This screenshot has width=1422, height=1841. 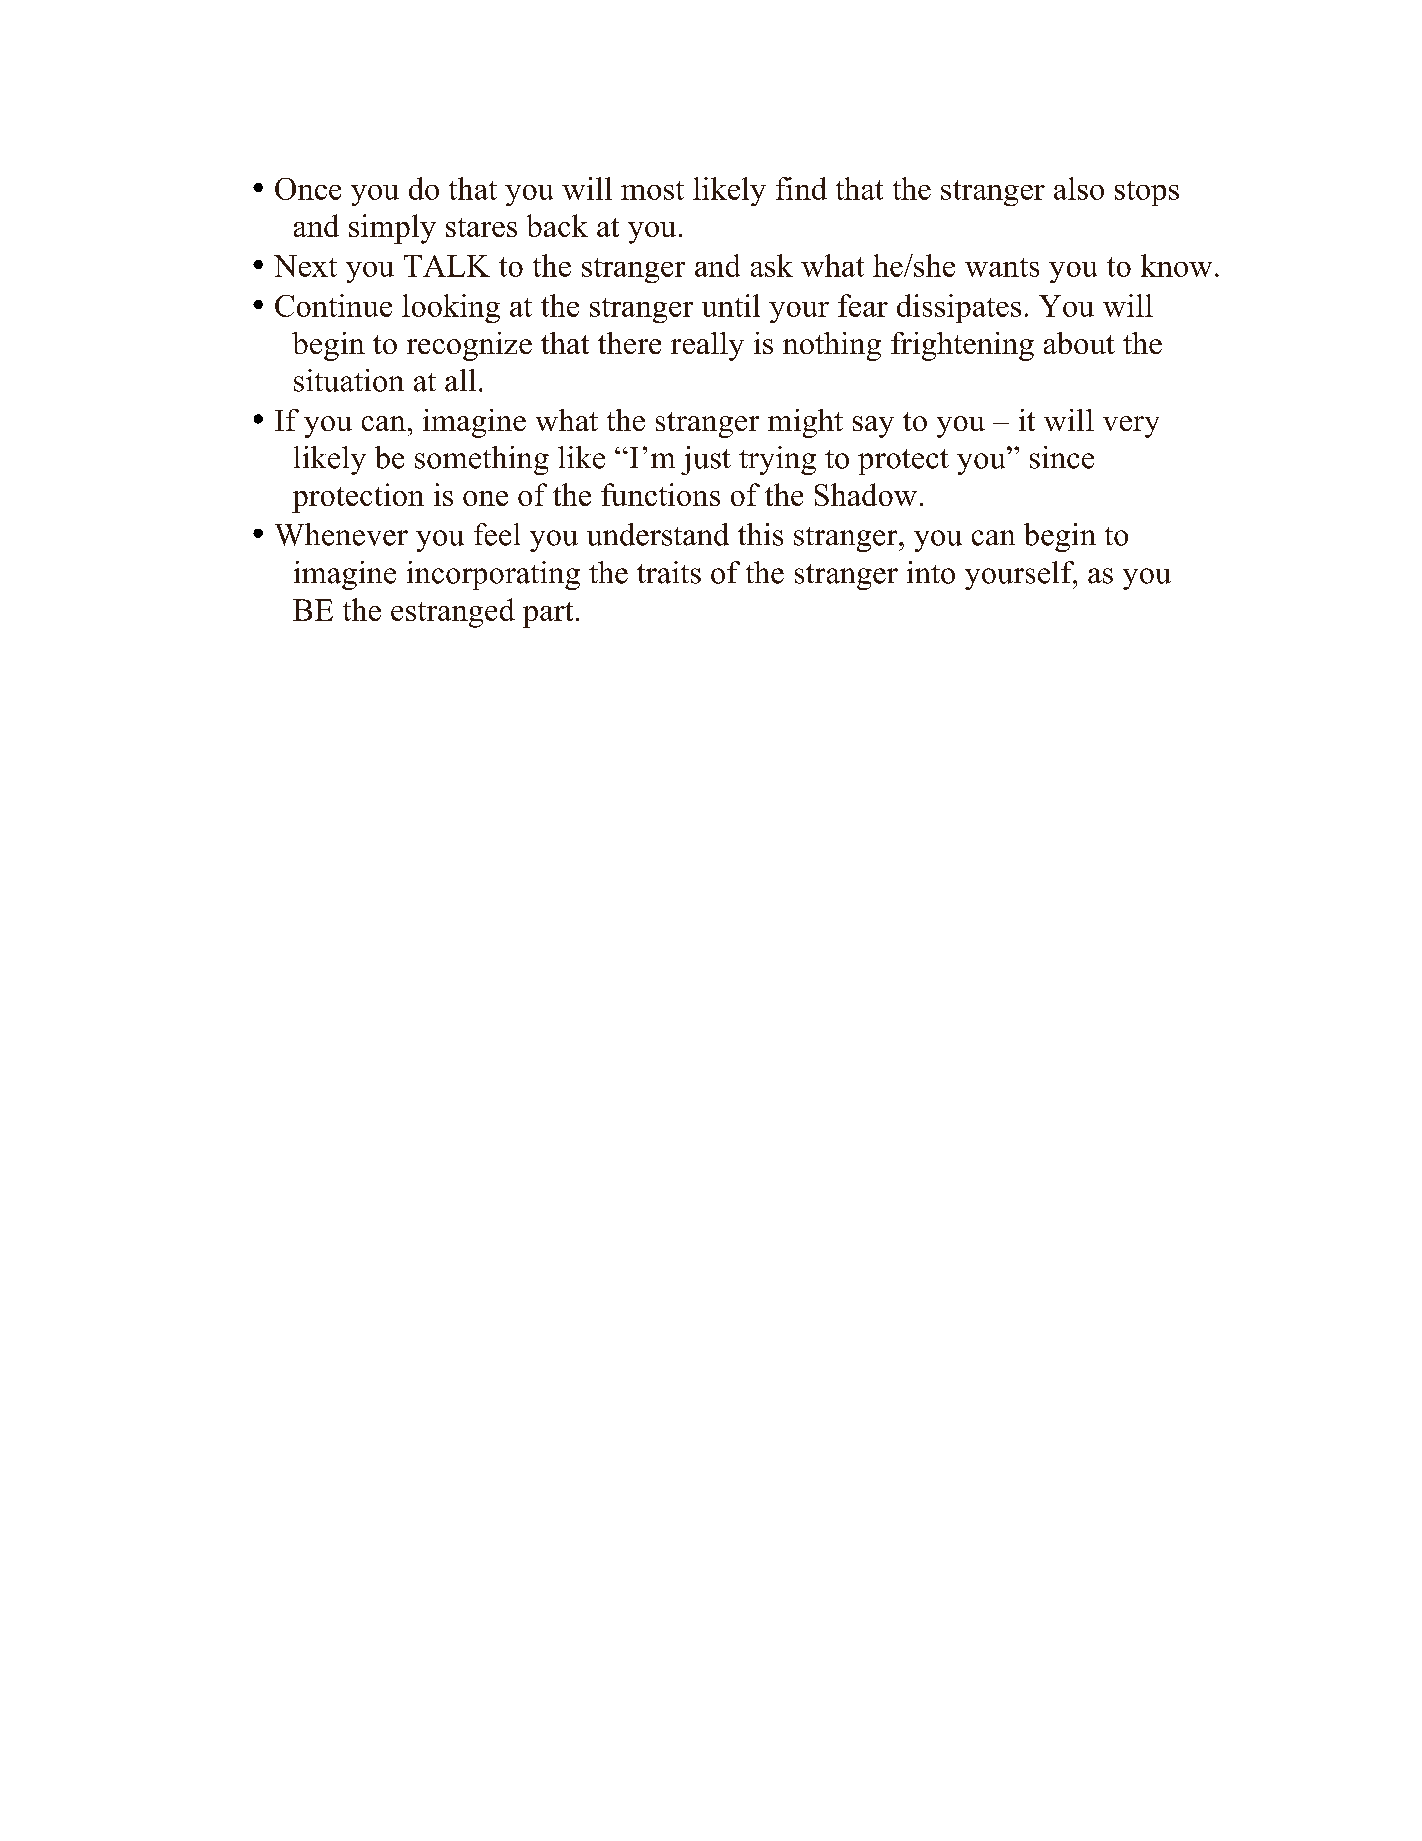 What do you see at coordinates (453, 613) in the screenshot?
I see `estranged` at bounding box center [453, 613].
